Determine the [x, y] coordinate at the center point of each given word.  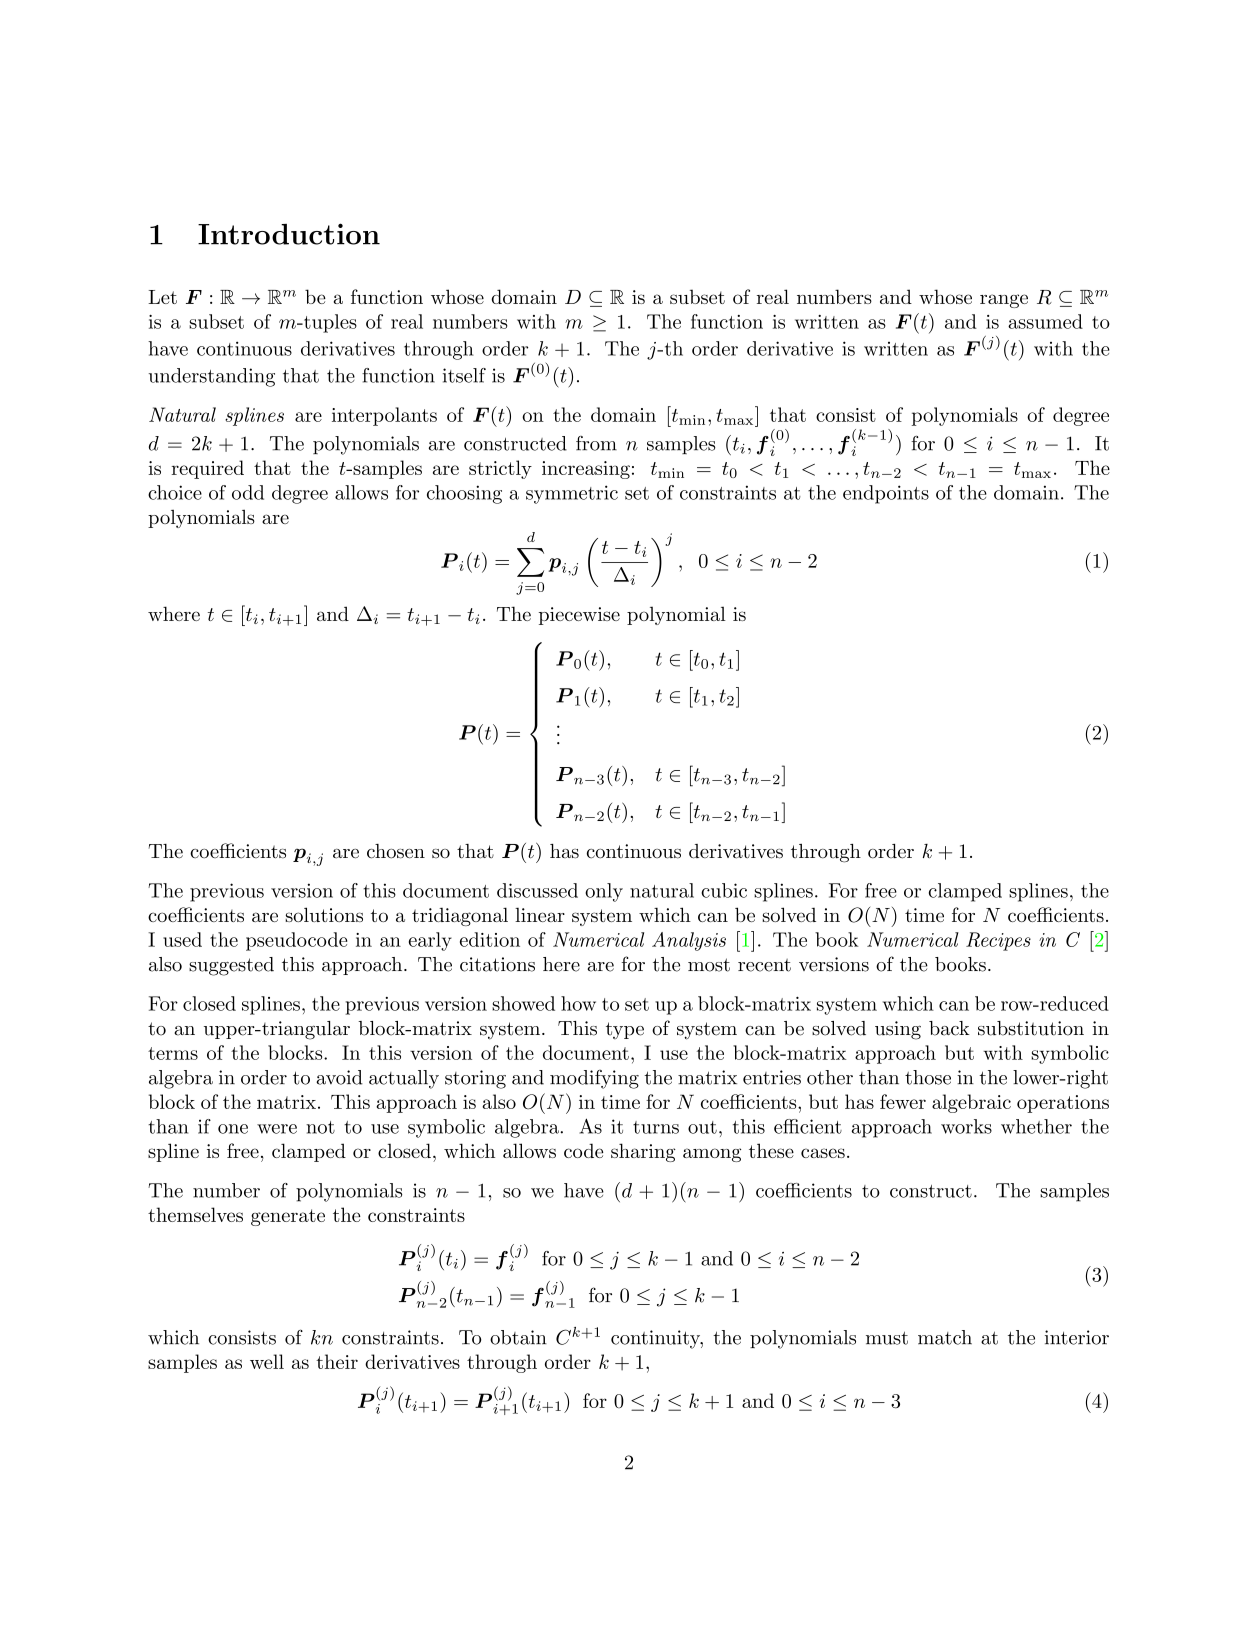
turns [656, 1127]
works [966, 1126]
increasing [586, 470]
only [604, 892]
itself [464, 375]
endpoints [886, 494]
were [277, 1129]
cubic [724, 890]
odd [248, 492]
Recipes [998, 941]
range [1004, 301]
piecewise [579, 616]
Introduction [289, 234]
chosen [396, 851]
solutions [324, 914]
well [267, 1361]
